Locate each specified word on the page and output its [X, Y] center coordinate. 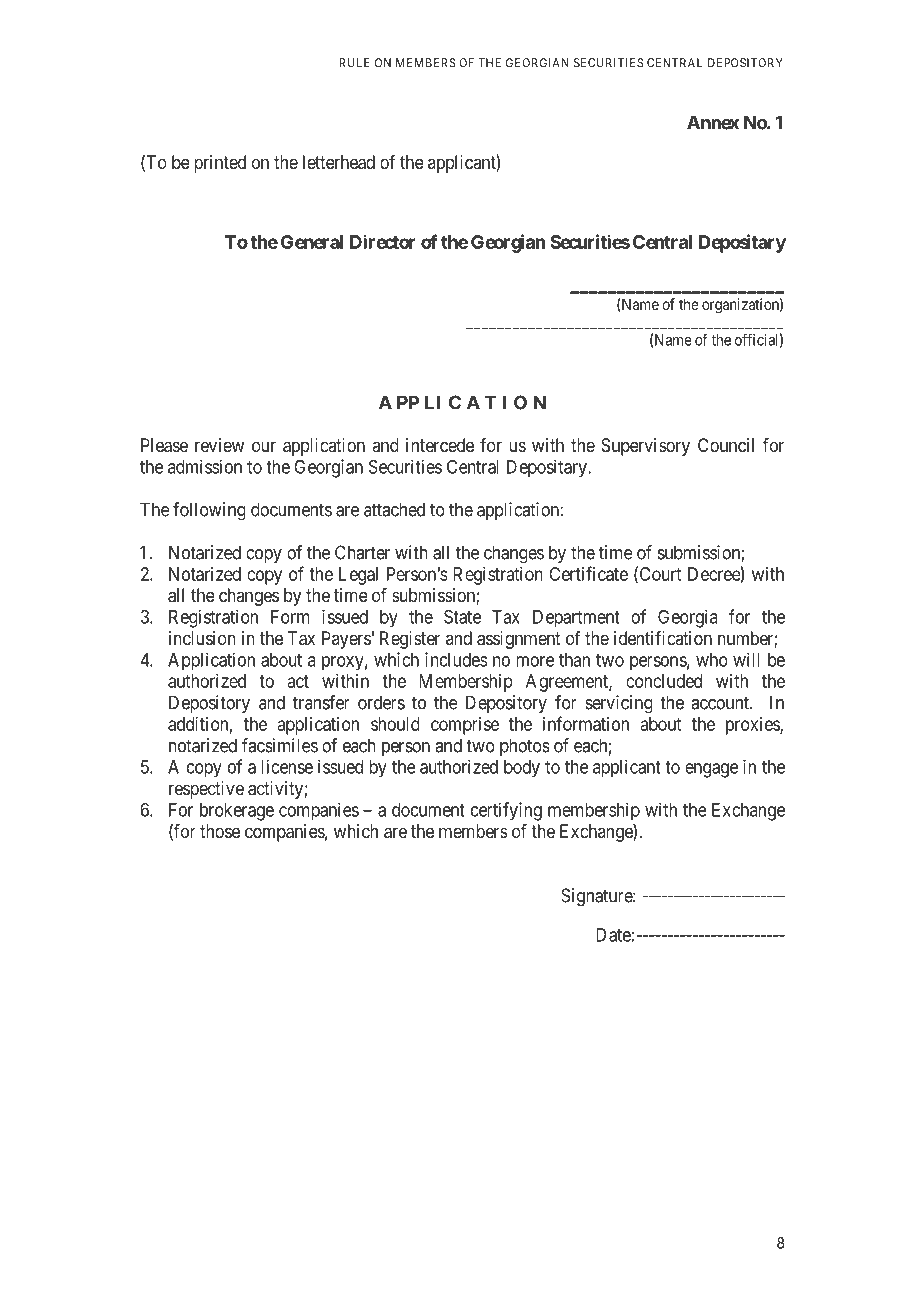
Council [726, 445]
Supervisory [645, 447]
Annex [713, 122]
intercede [440, 445]
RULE [354, 63]
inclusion [202, 638]
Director [383, 241]
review [219, 445]
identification [663, 638]
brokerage [237, 812]
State [462, 617]
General [312, 242]
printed [220, 164]
